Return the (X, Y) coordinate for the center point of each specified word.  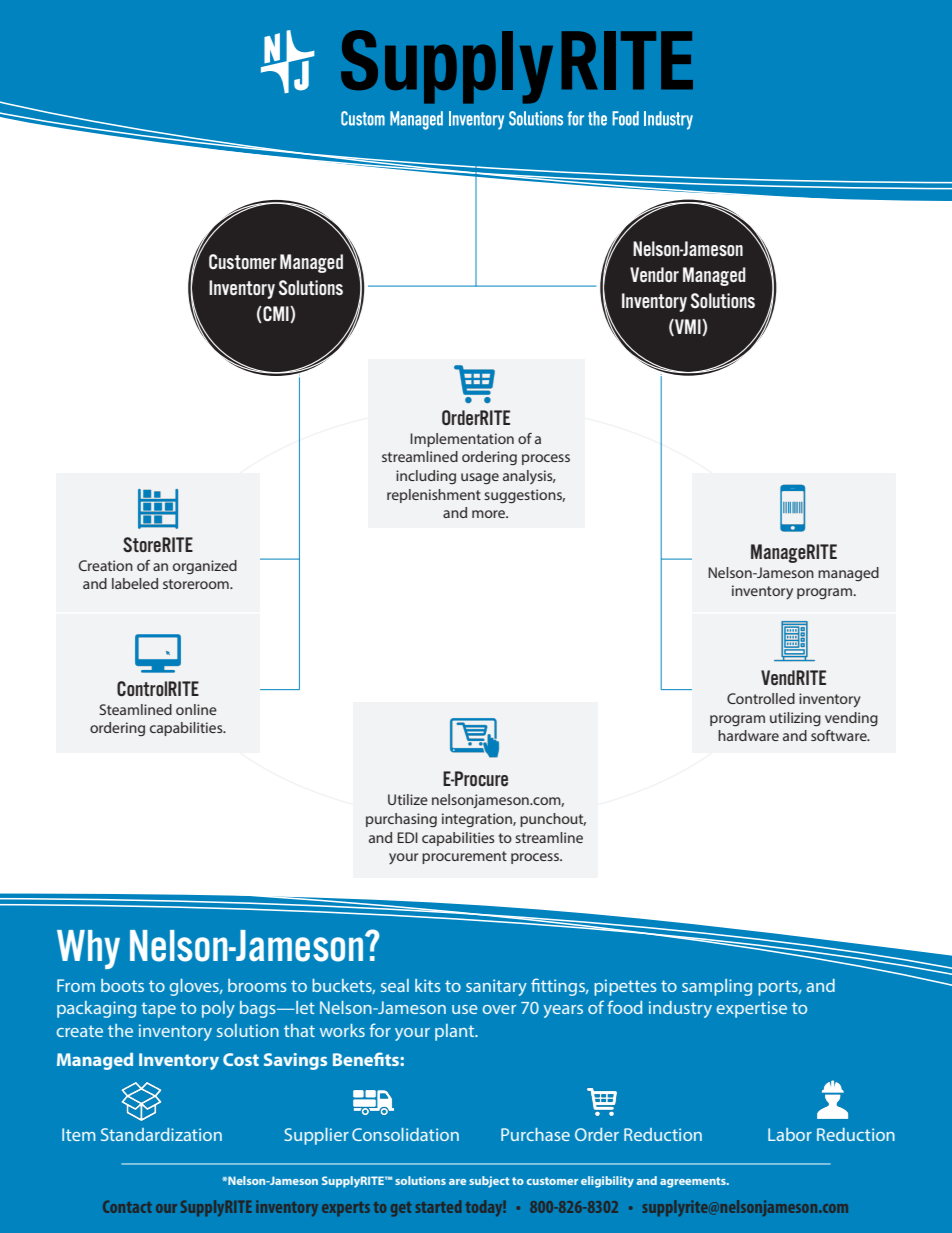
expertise (751, 1009)
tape (158, 1010)
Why (88, 949)
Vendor (654, 274)
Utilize (408, 799)
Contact (127, 1206)
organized (205, 567)
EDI (407, 837)
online (196, 709)
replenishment (434, 496)
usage (480, 479)
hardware (748, 735)
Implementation (462, 440)
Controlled (761, 698)
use (465, 1009)
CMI (276, 314)
